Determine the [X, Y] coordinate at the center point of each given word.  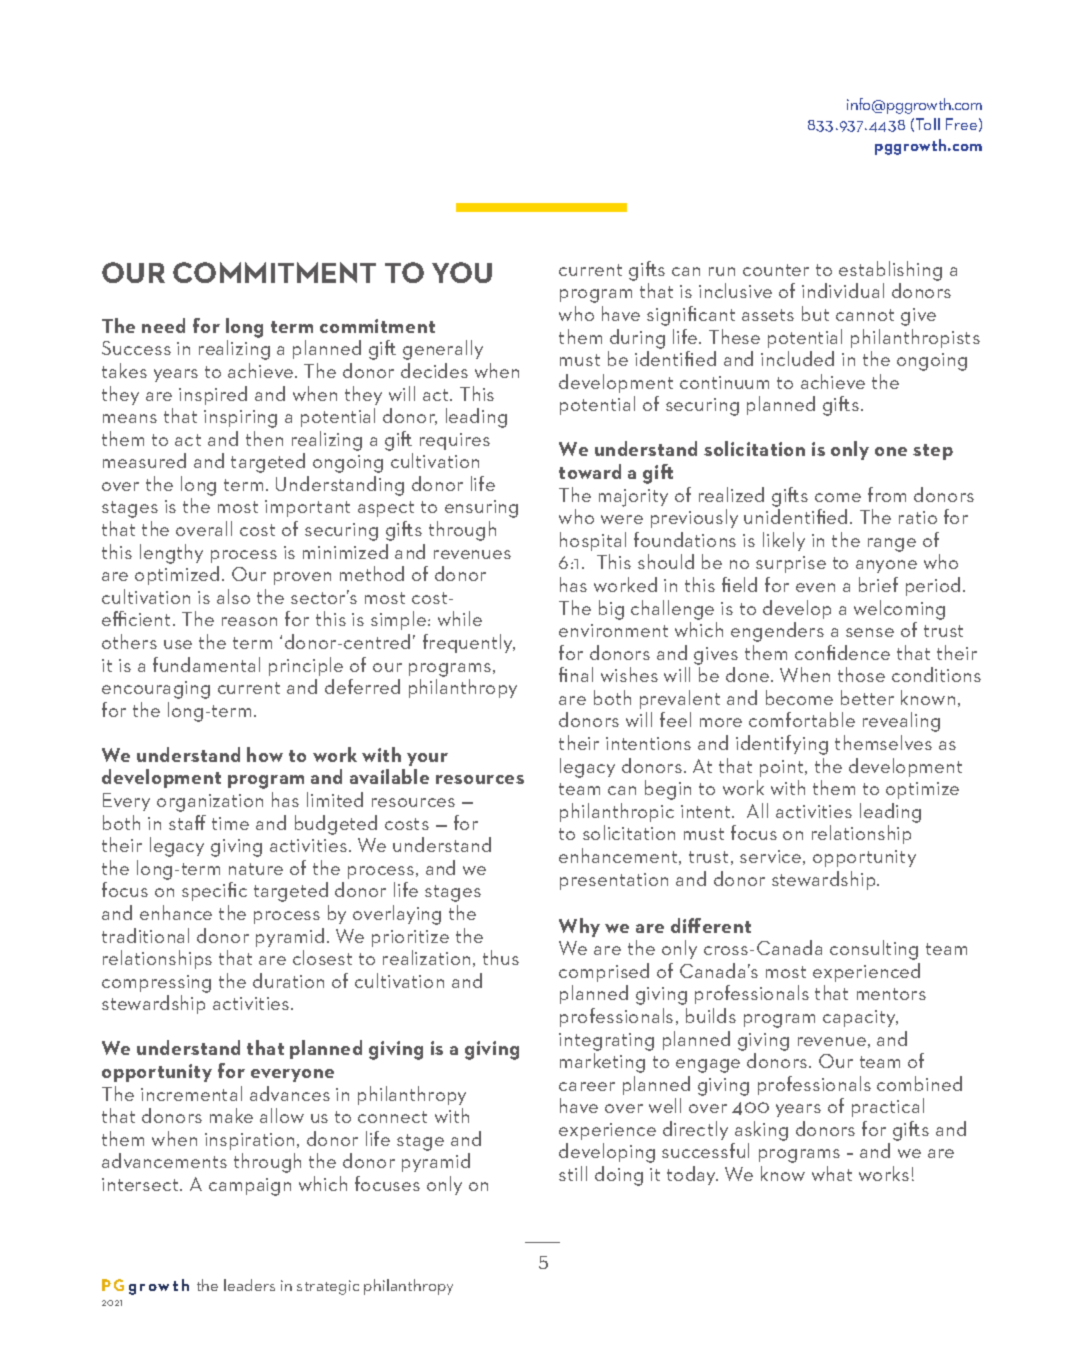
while [460, 618]
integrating [606, 1042]
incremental [191, 1093]
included [797, 358]
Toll [928, 124]
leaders [249, 1285]
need [163, 325]
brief [878, 584]
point [783, 768]
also [233, 596]
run [722, 271]
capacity [860, 1018]
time [230, 823]
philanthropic [617, 812]
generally [443, 350]
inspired [213, 395]
